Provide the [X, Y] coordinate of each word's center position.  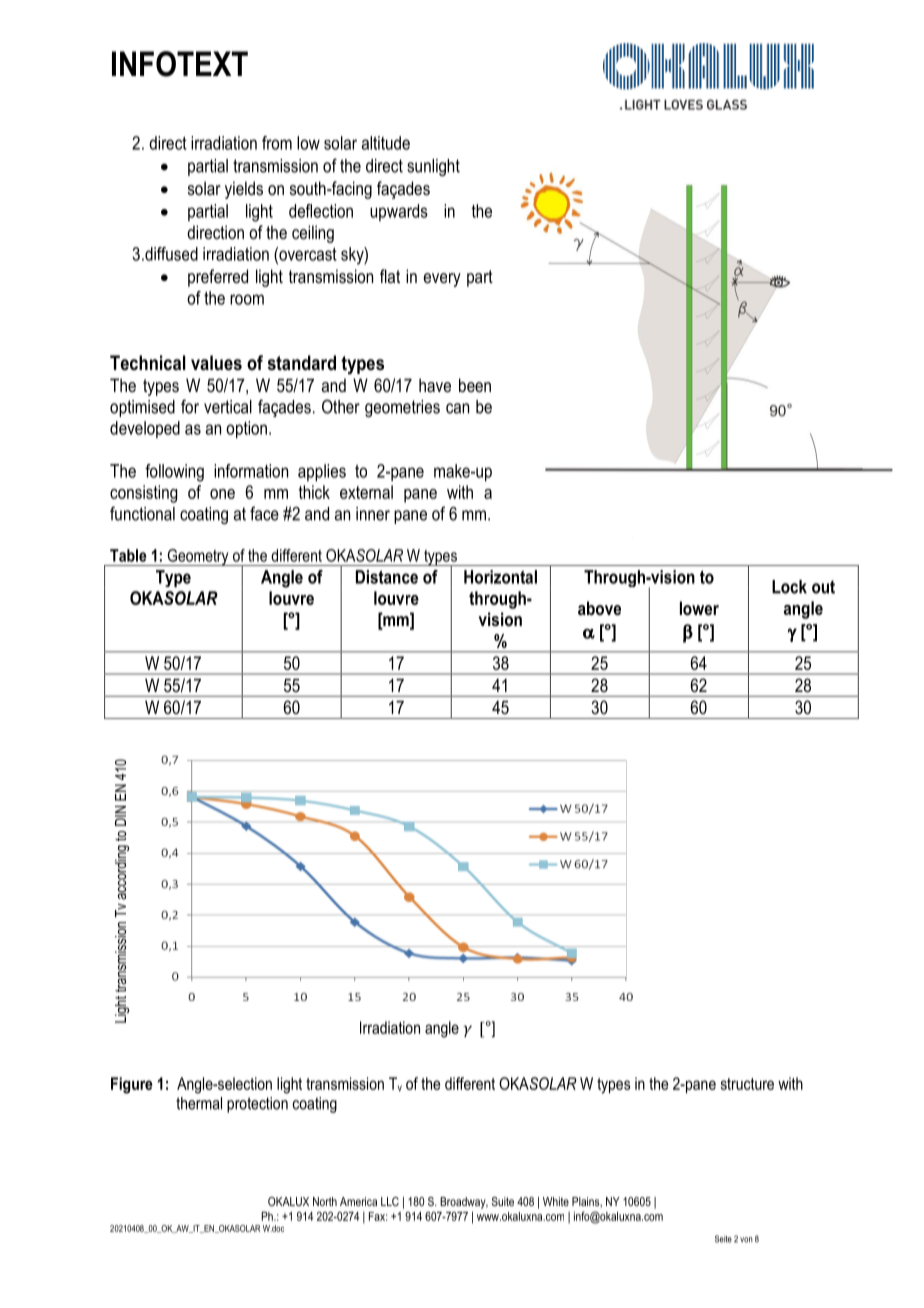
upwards [399, 212]
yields [244, 190]
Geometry [198, 557]
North [325, 1201]
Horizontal [500, 577]
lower [699, 608]
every [442, 280]
